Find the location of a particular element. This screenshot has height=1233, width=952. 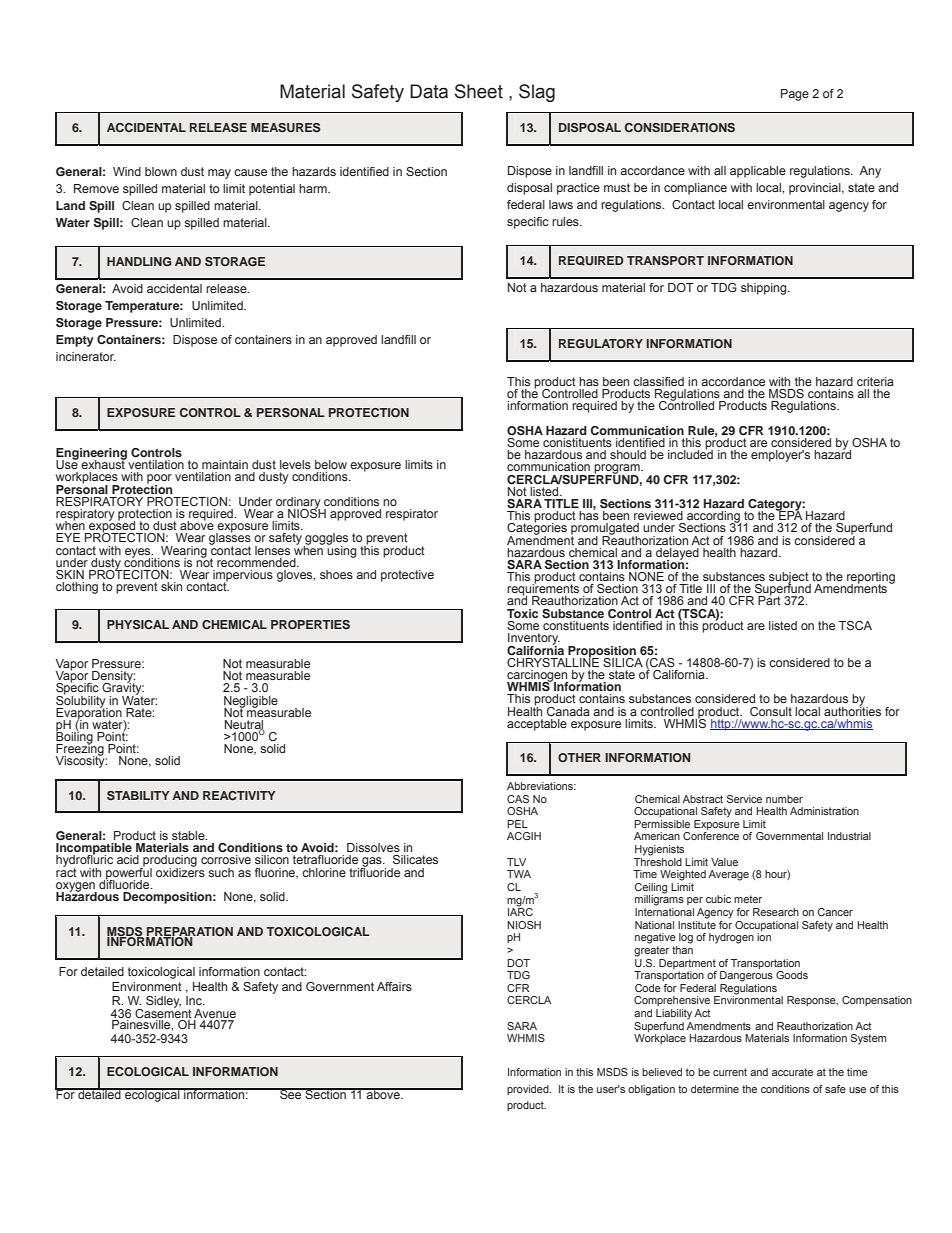

provided is located at coordinates (529, 1090).
